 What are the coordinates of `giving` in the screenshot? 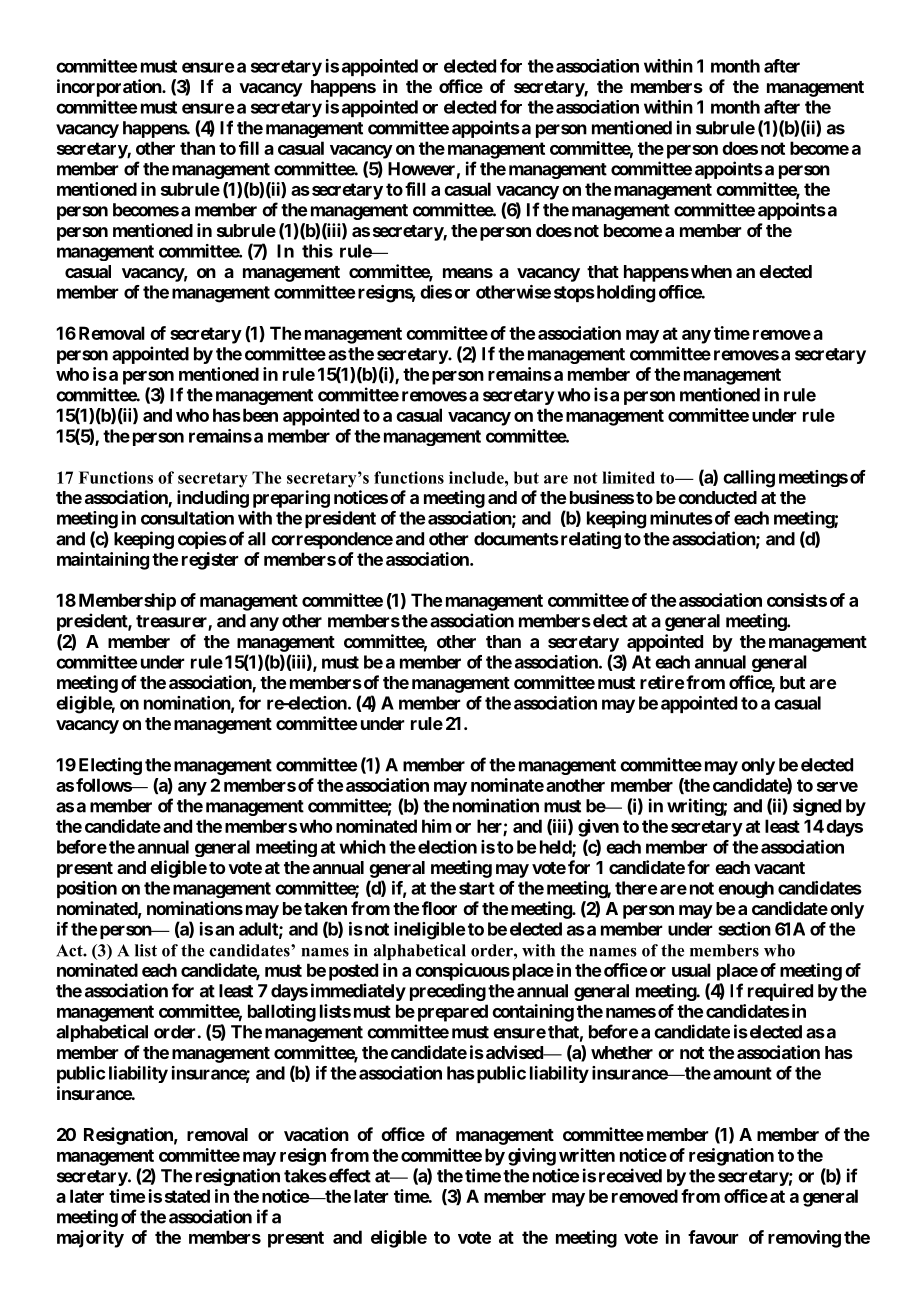 It's located at (532, 1157).
